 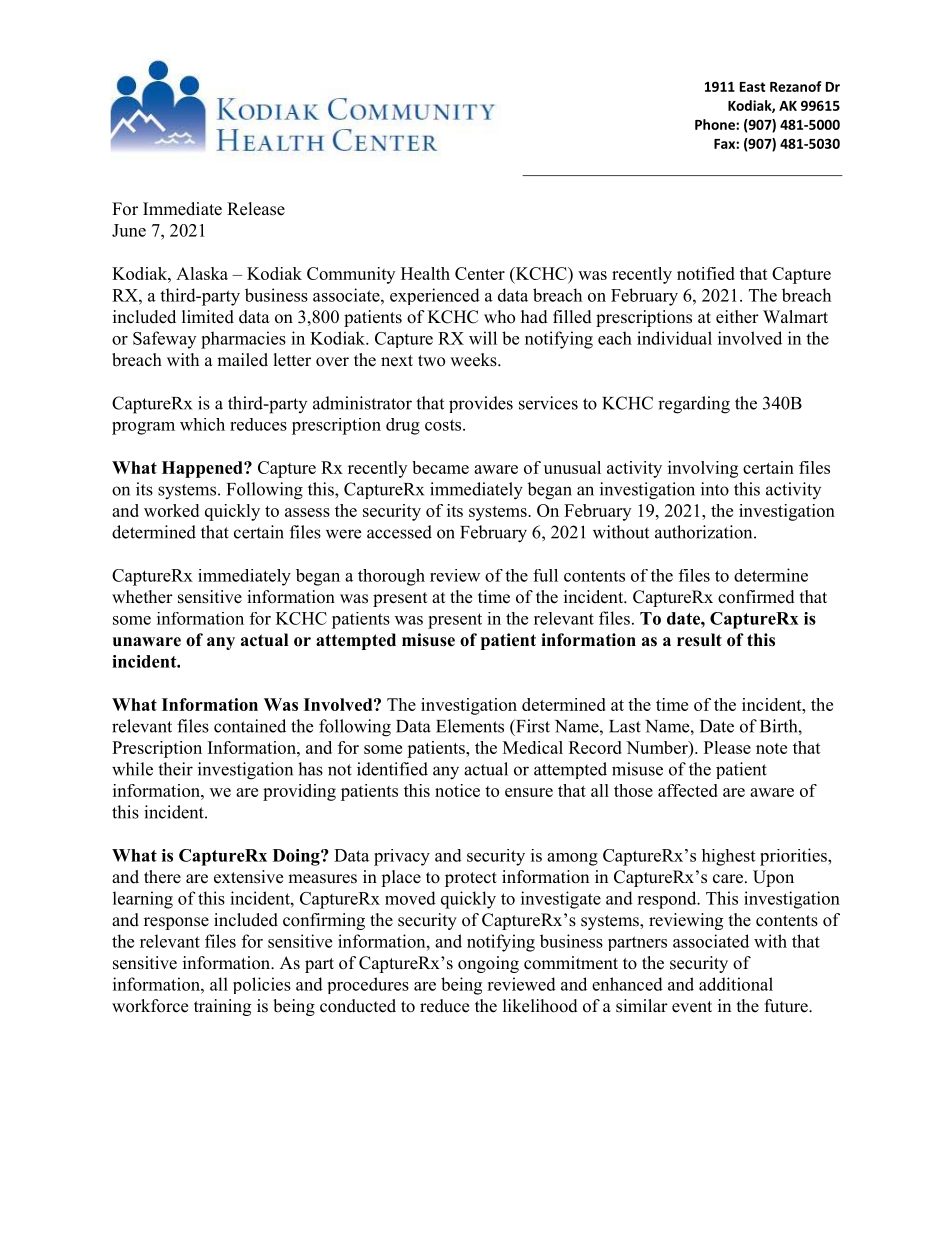 I want to click on provides, so click(x=481, y=404).
